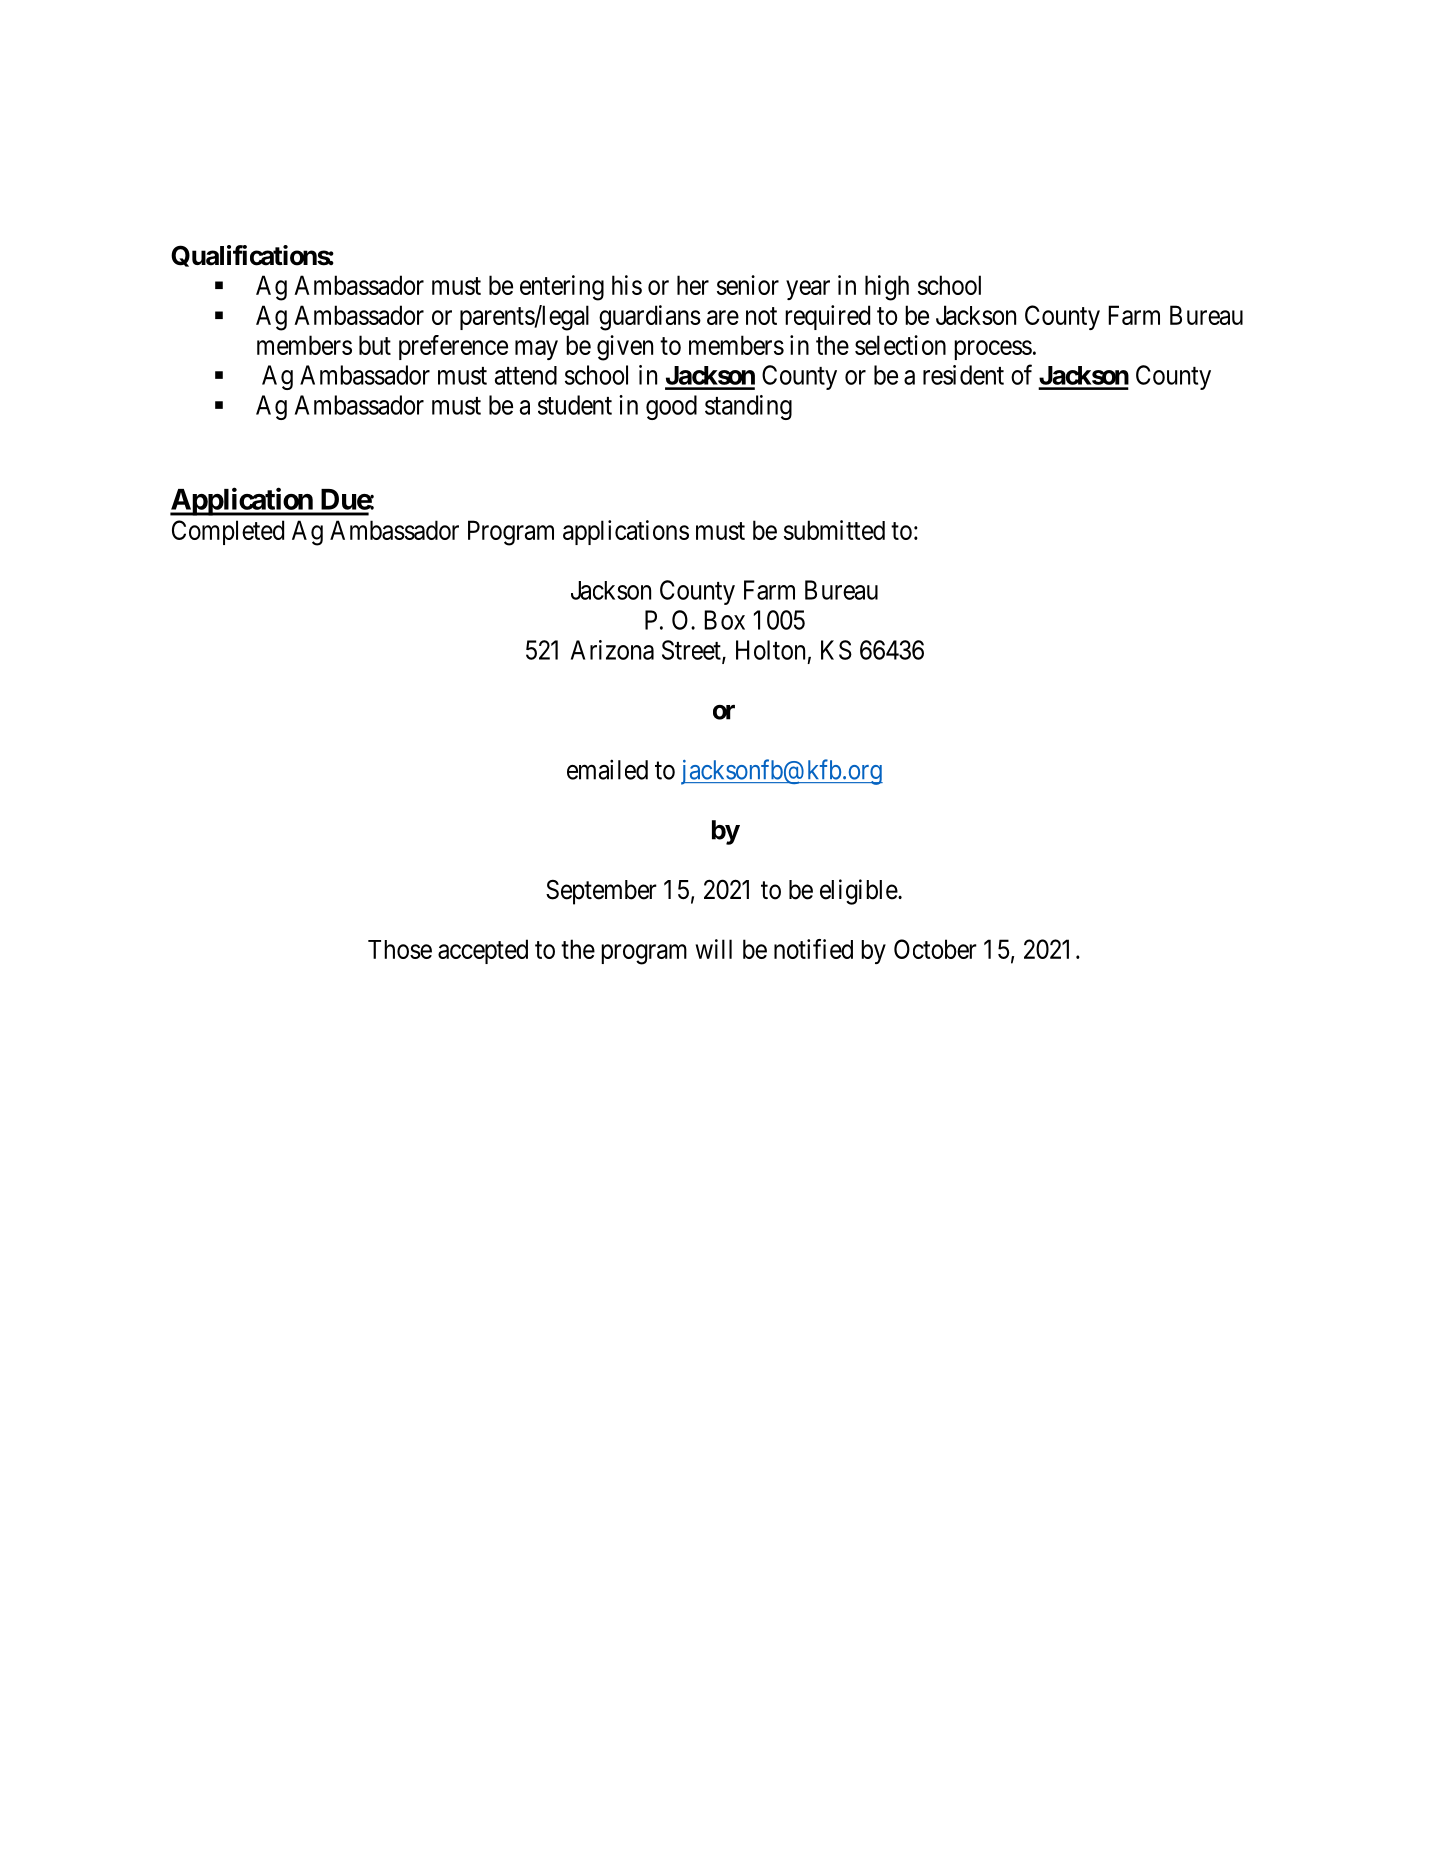  Describe the element at coordinates (834, 530) in the screenshot. I see `submitted` at that location.
